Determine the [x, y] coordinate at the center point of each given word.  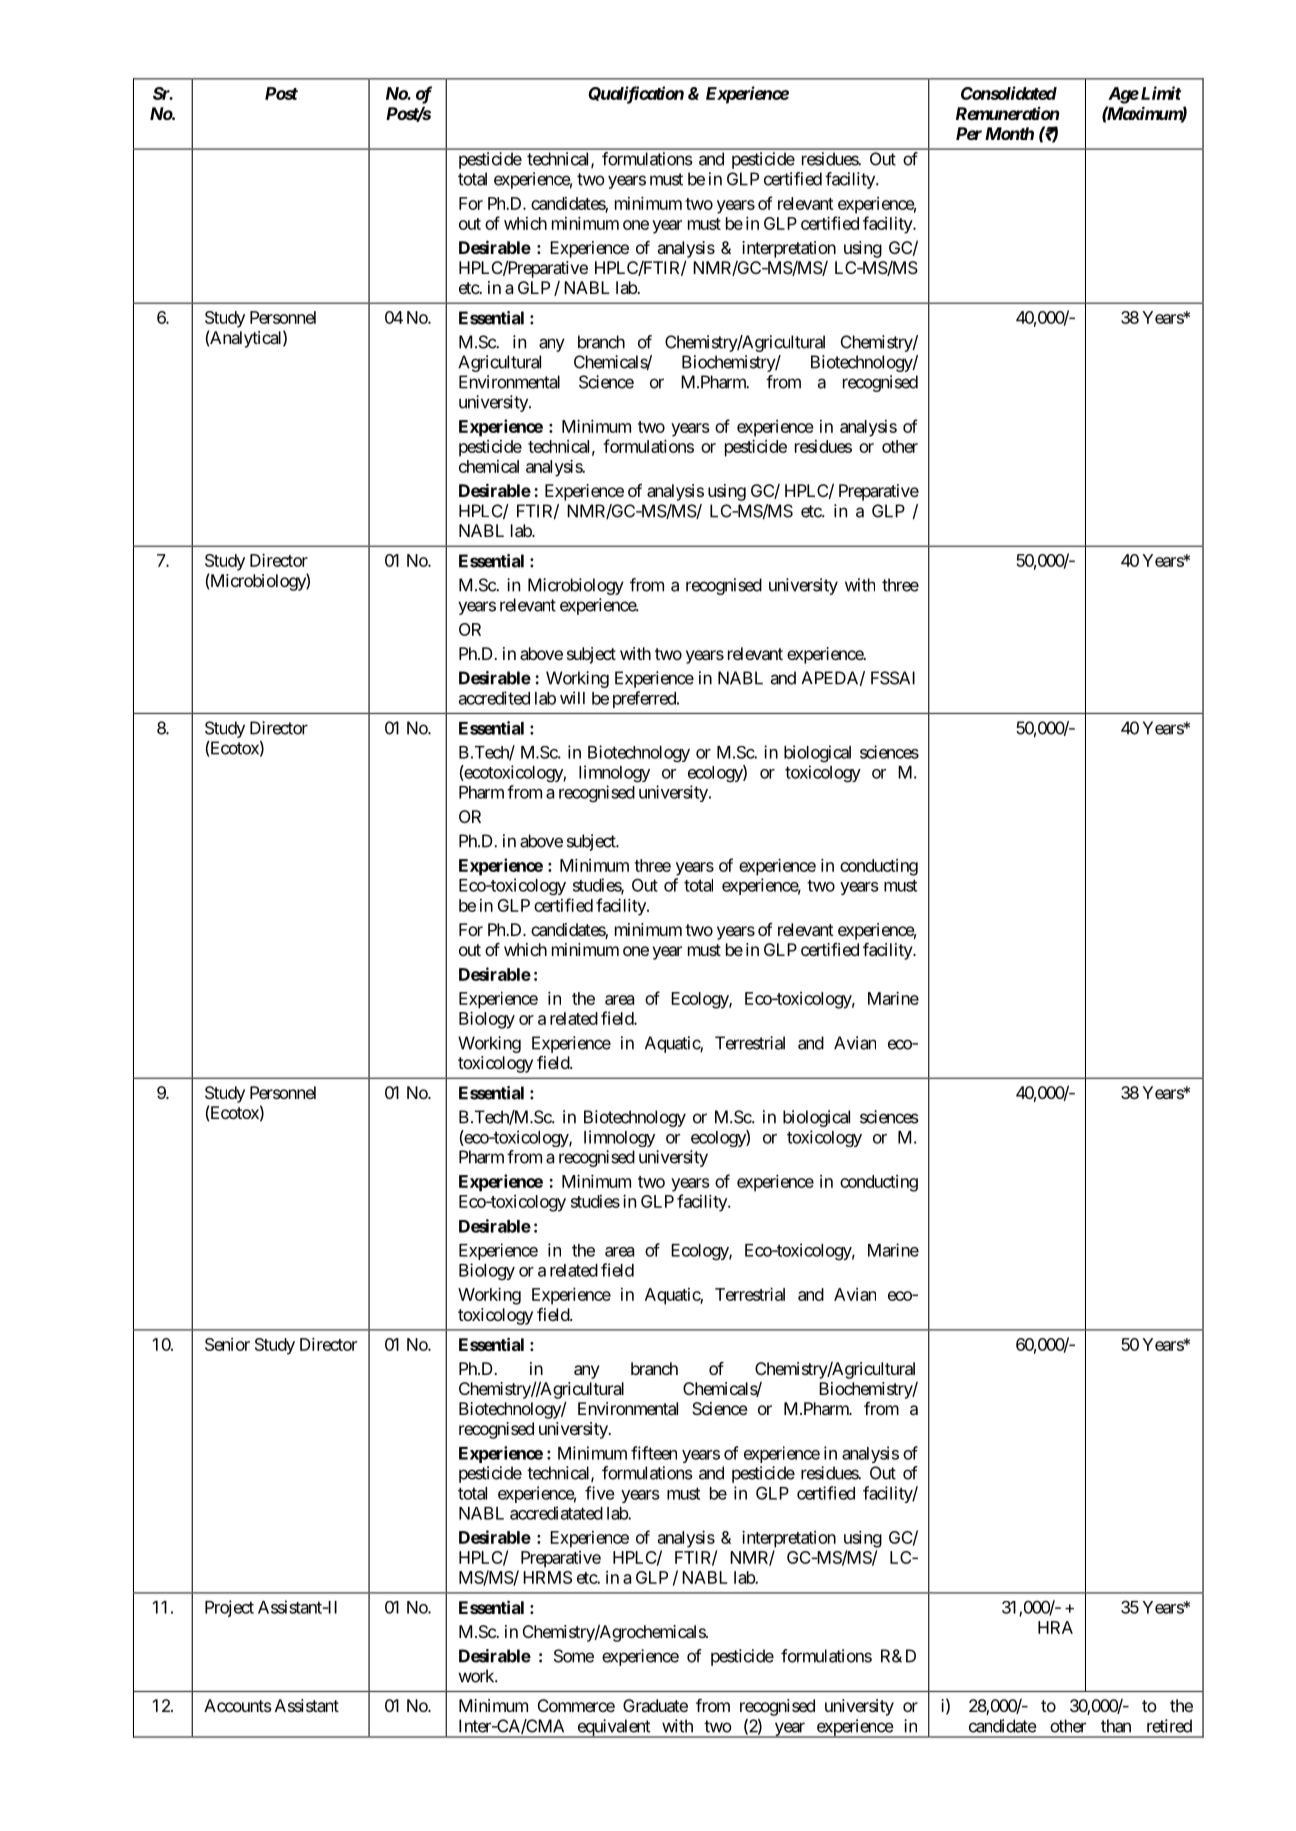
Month [1009, 133]
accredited [494, 698]
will [572, 697]
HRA [1055, 1627]
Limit [1160, 93]
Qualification [636, 95]
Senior [227, 1344]
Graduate [655, 1705]
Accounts [238, 1705]
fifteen [654, 1453]
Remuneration [1007, 113]
